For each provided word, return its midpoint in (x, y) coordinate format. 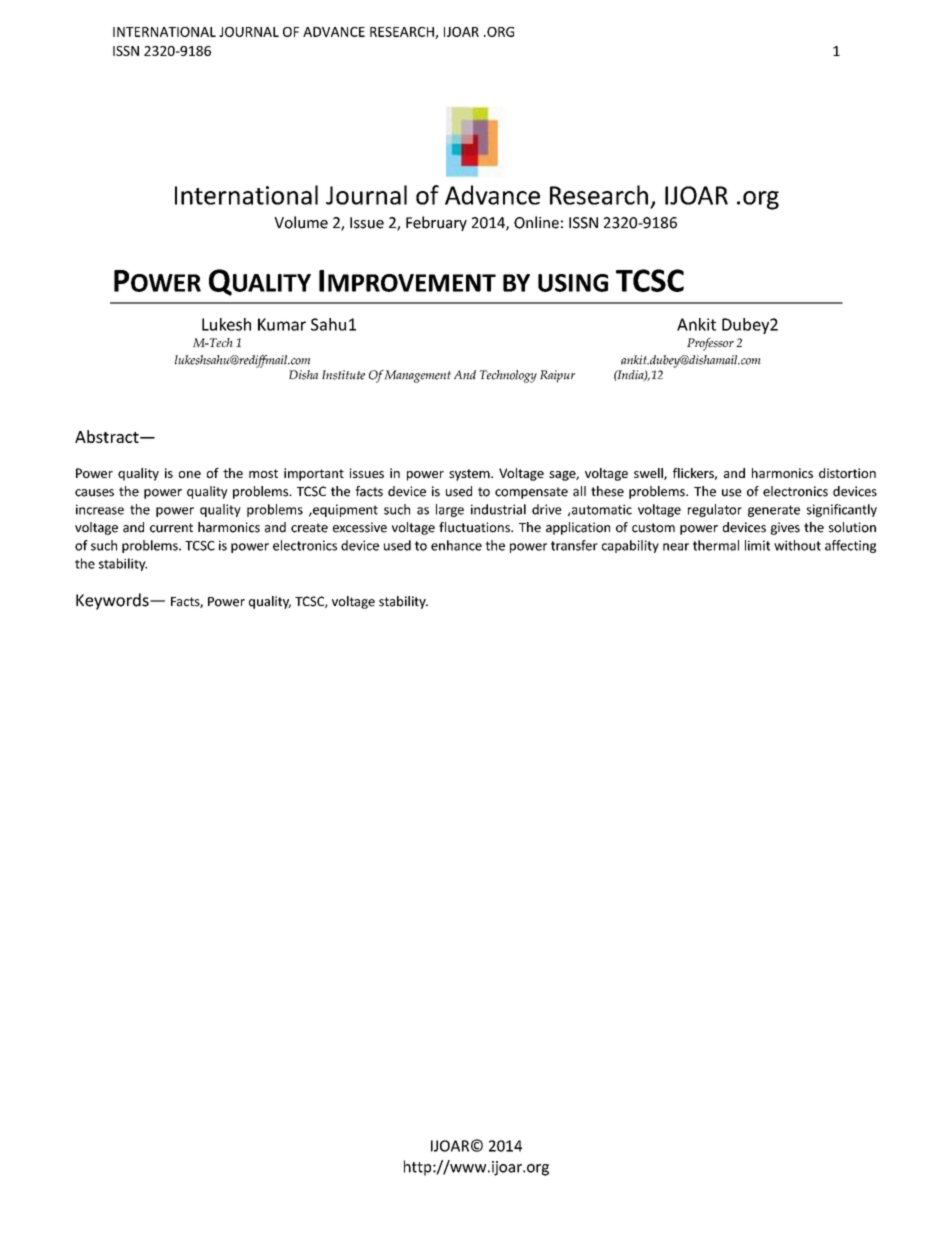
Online (536, 222)
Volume (301, 222)
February (436, 223)
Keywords (113, 601)
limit (757, 545)
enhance (456, 545)
